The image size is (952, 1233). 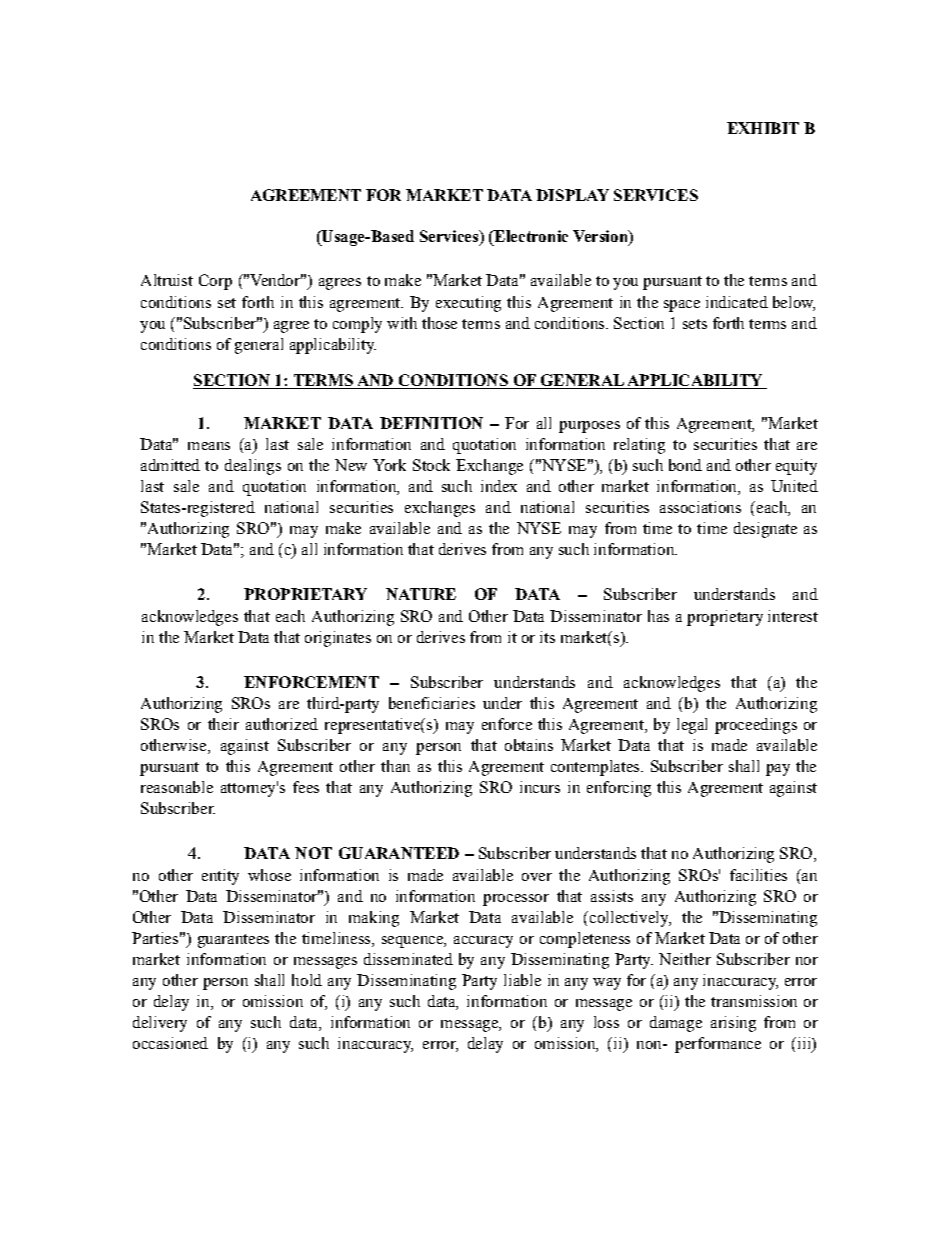 What do you see at coordinates (572, 195) in the page?
I see `DISPLAY` at bounding box center [572, 195].
